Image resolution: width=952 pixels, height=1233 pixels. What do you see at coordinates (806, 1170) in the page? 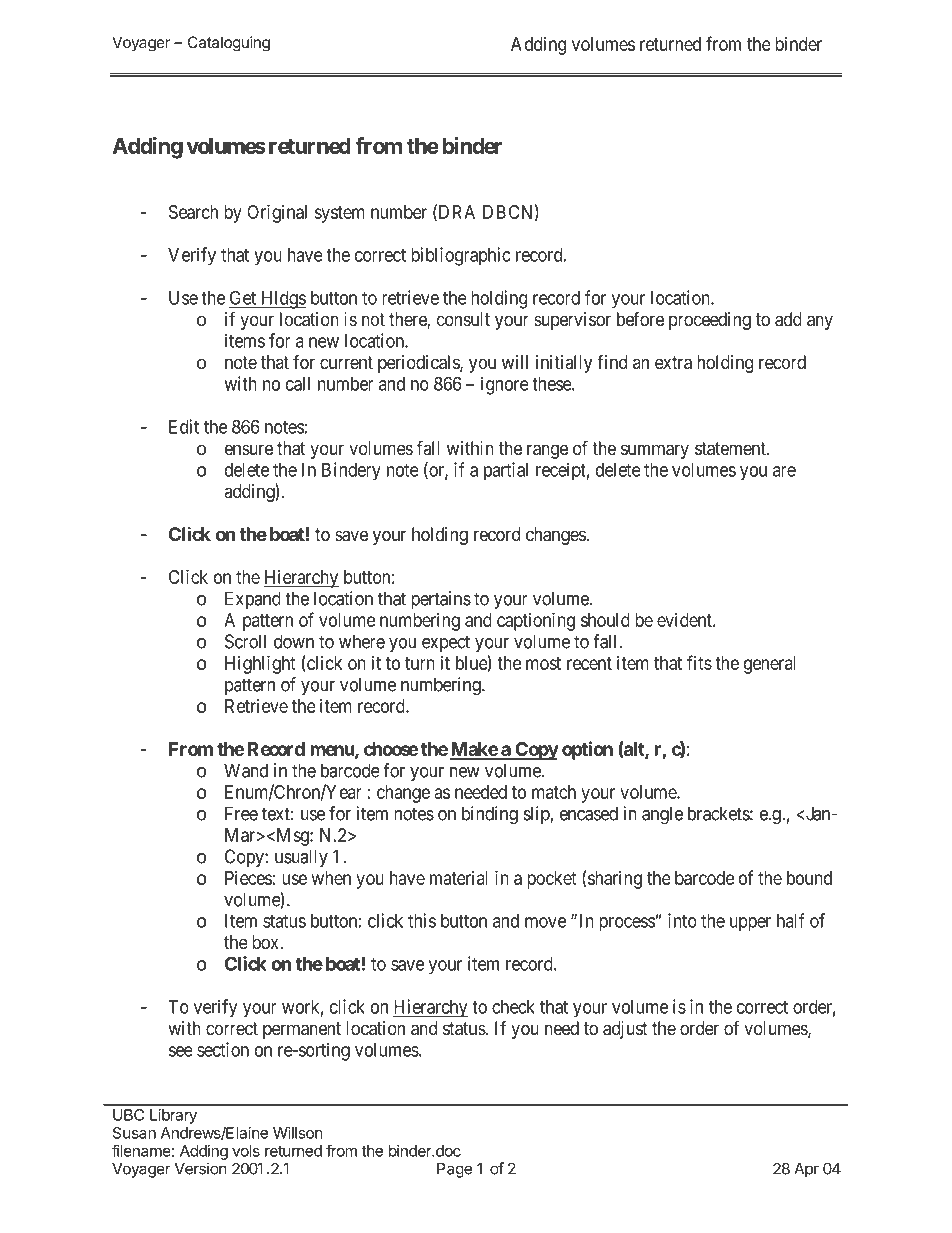
I see `Apr` at bounding box center [806, 1170].
